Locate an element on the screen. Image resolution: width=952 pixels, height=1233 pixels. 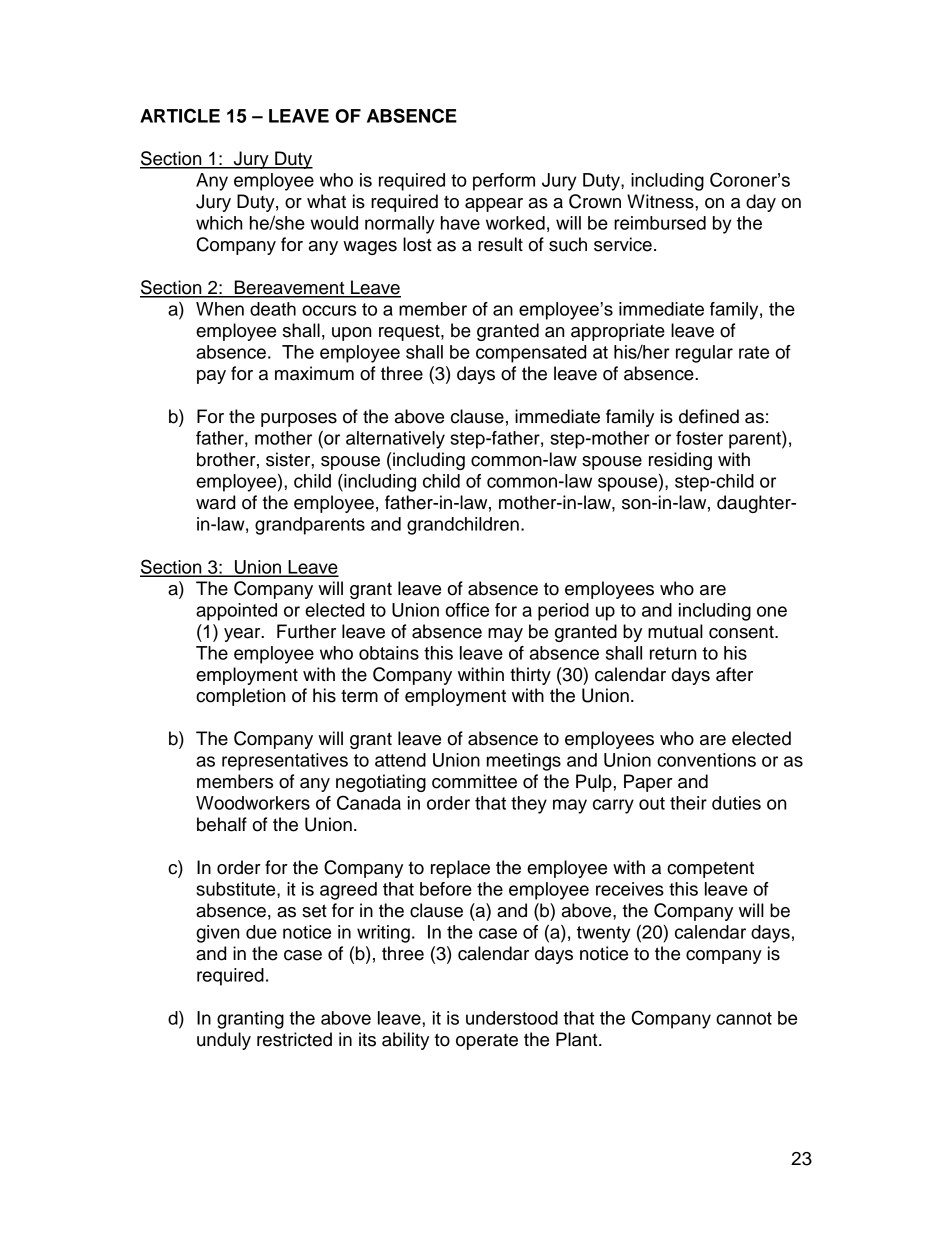
regular is located at coordinates (704, 354).
